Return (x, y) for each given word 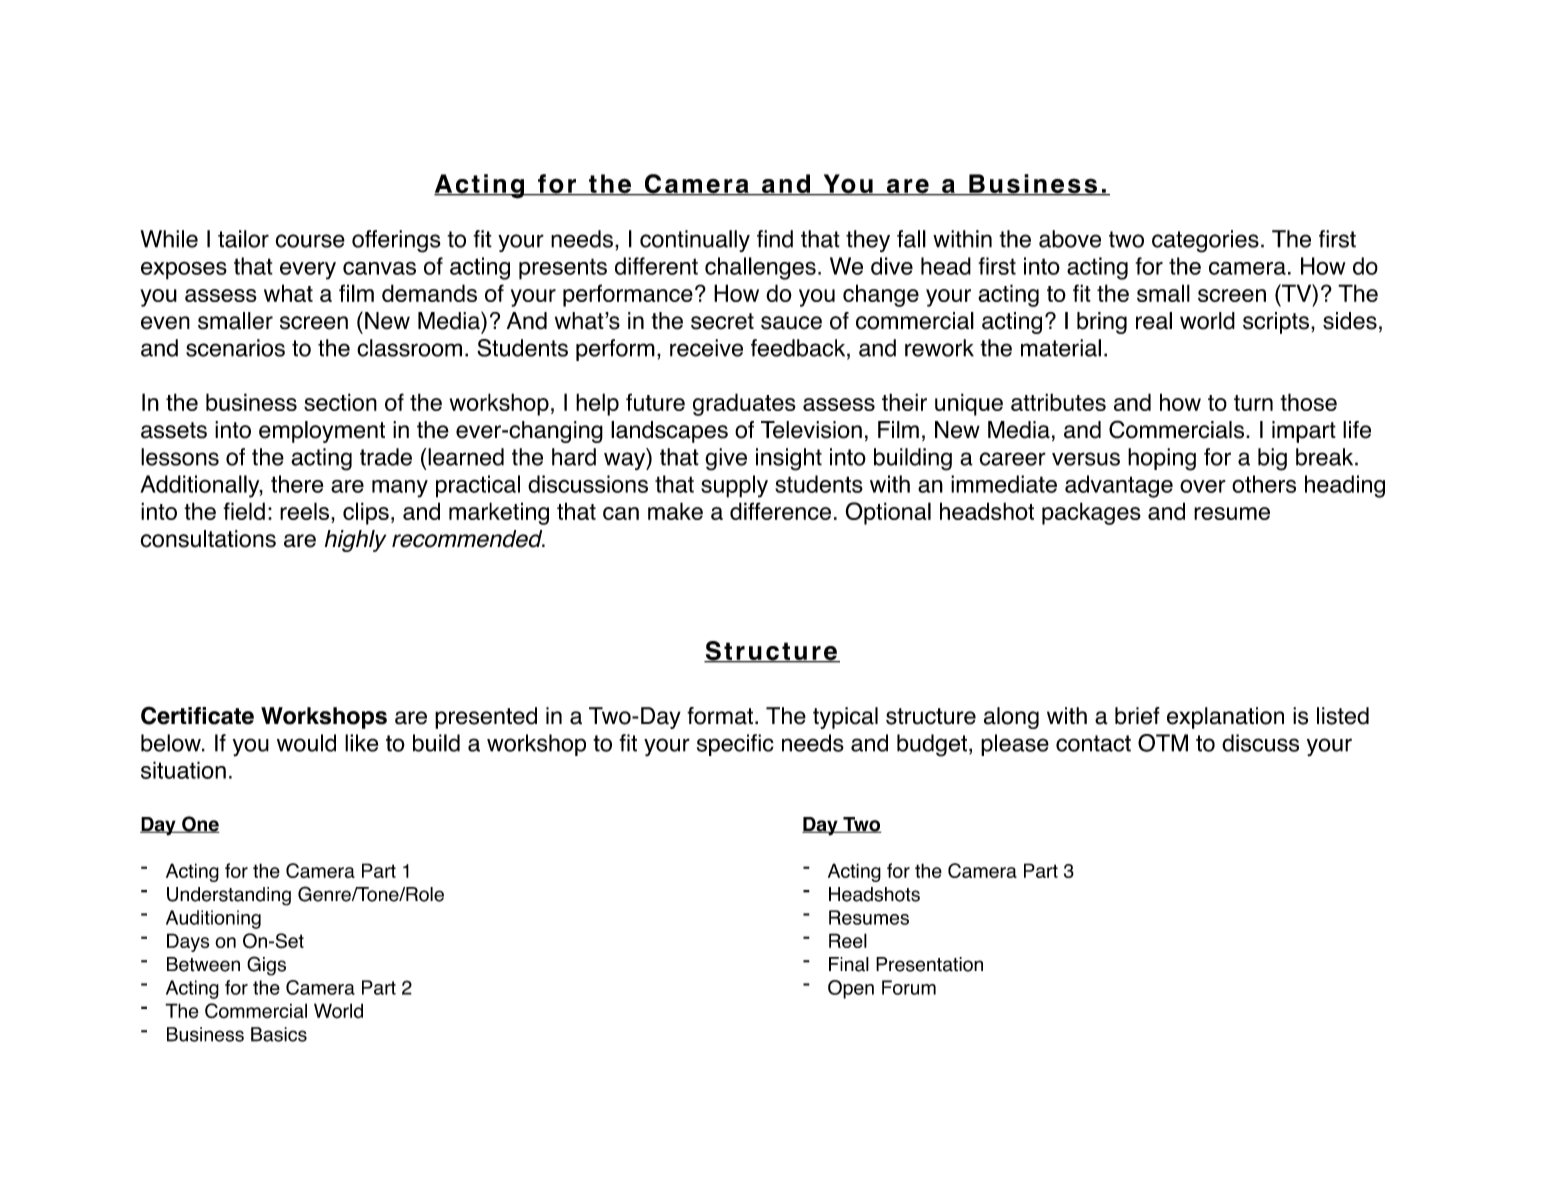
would (306, 743)
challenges (760, 268)
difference (780, 511)
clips (366, 513)
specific (735, 745)
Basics (279, 1034)
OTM (1163, 743)
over (1203, 486)
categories (1205, 241)
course (310, 241)
